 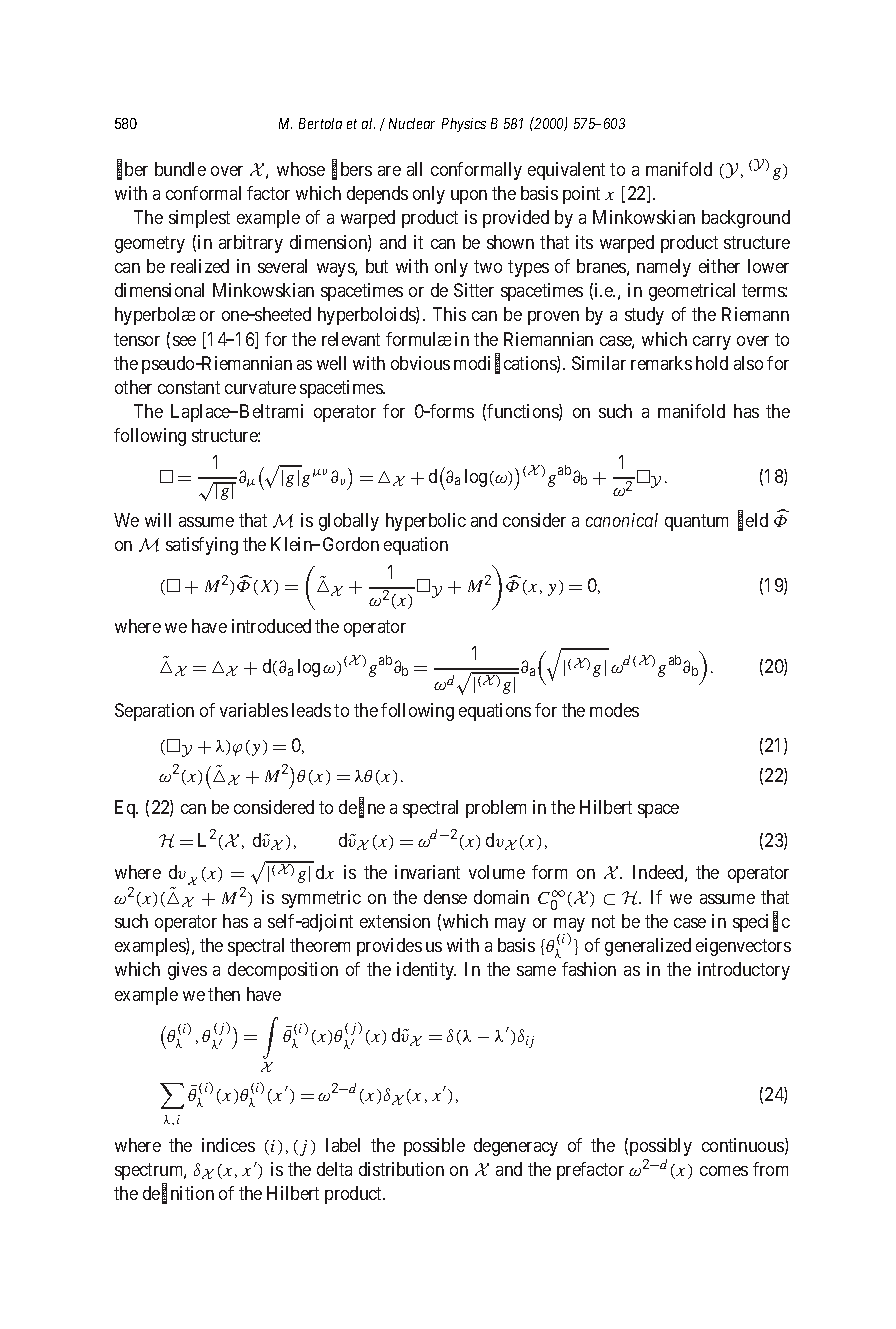 What do you see at coordinates (180, 169) in the document?
I see `bundle` at bounding box center [180, 169].
